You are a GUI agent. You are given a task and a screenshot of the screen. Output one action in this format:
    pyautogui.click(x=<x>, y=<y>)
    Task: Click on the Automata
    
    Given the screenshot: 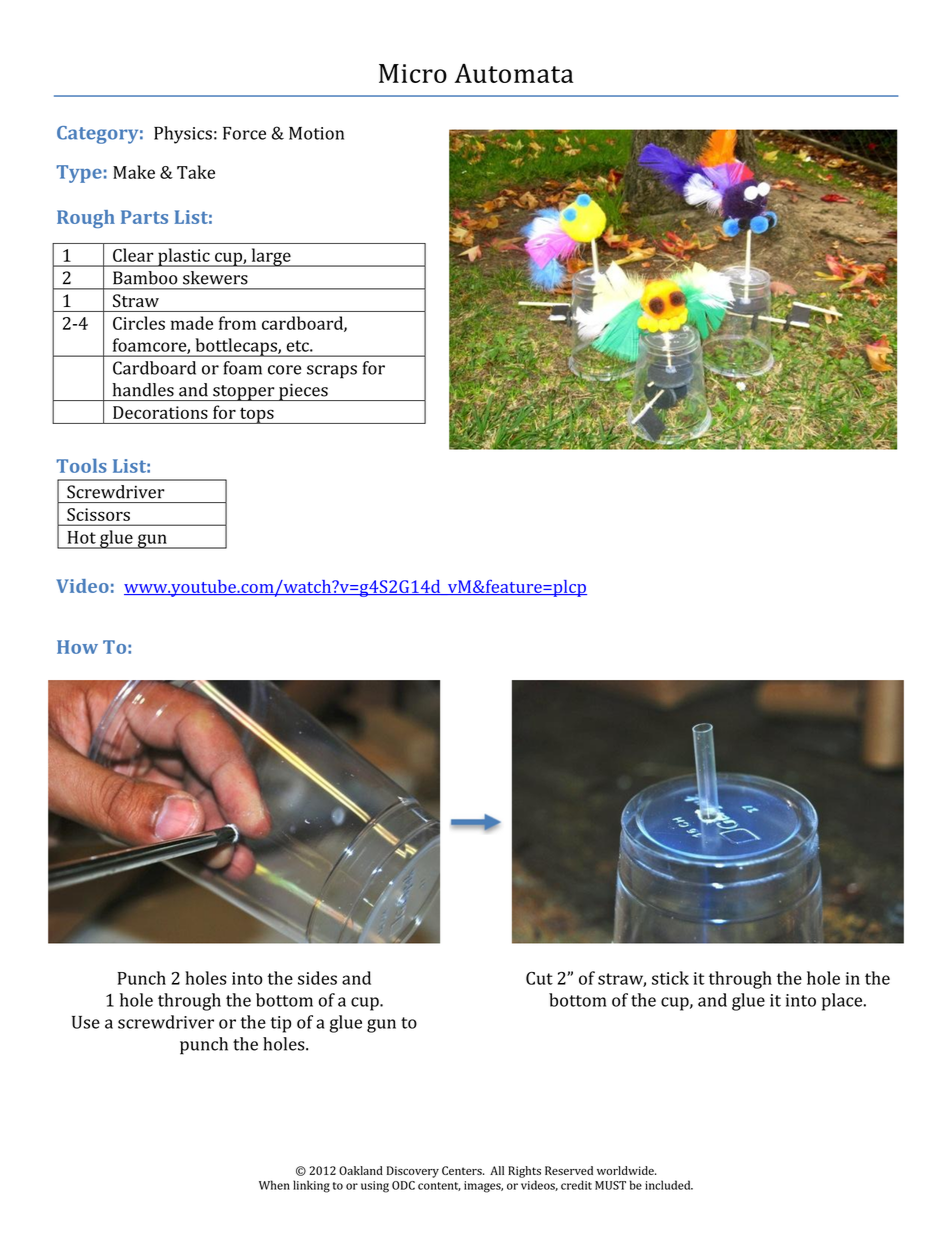 What is the action you would take?
    pyautogui.click(x=514, y=73)
